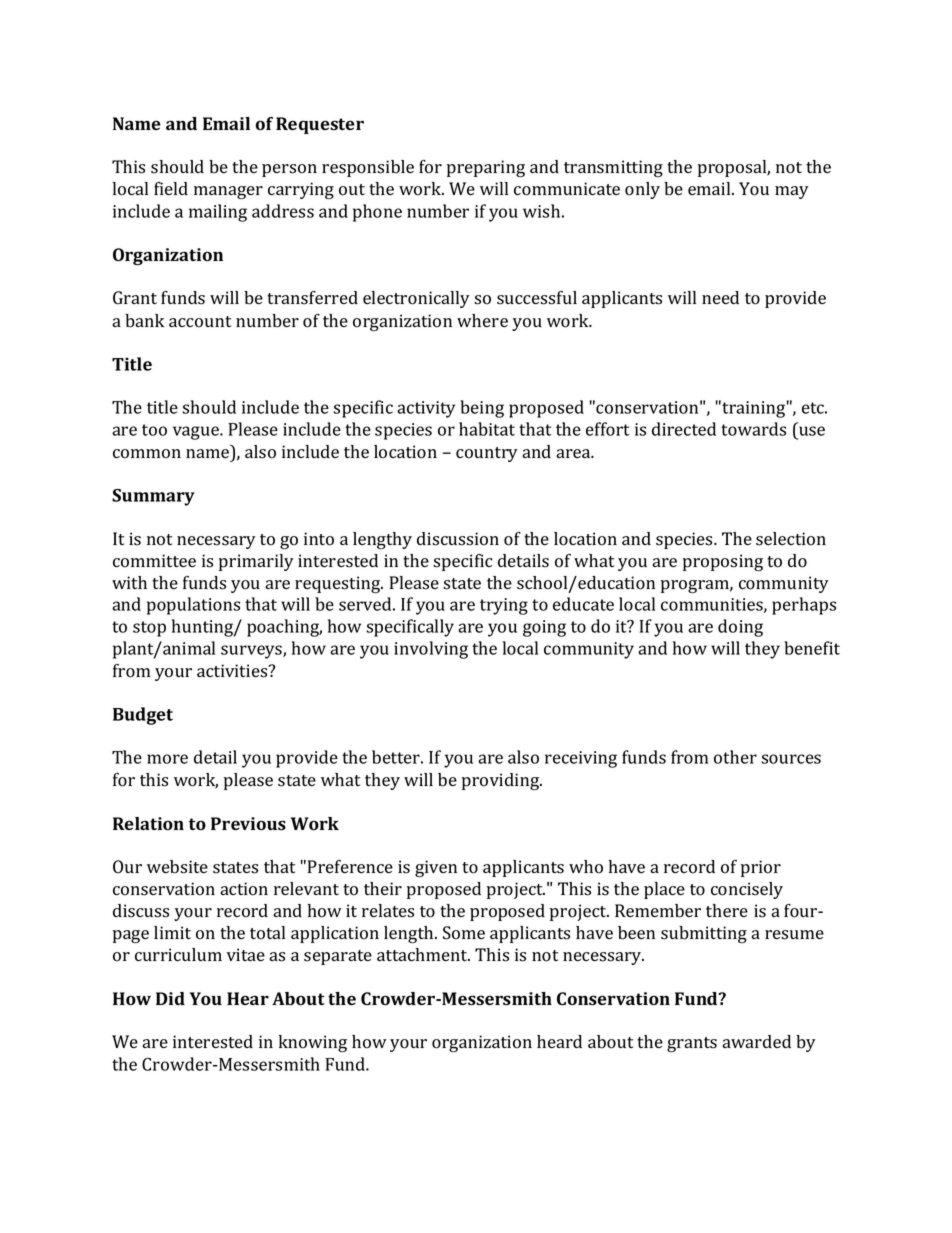 This image has height=1233, width=952. I want to click on trying, so click(504, 606).
